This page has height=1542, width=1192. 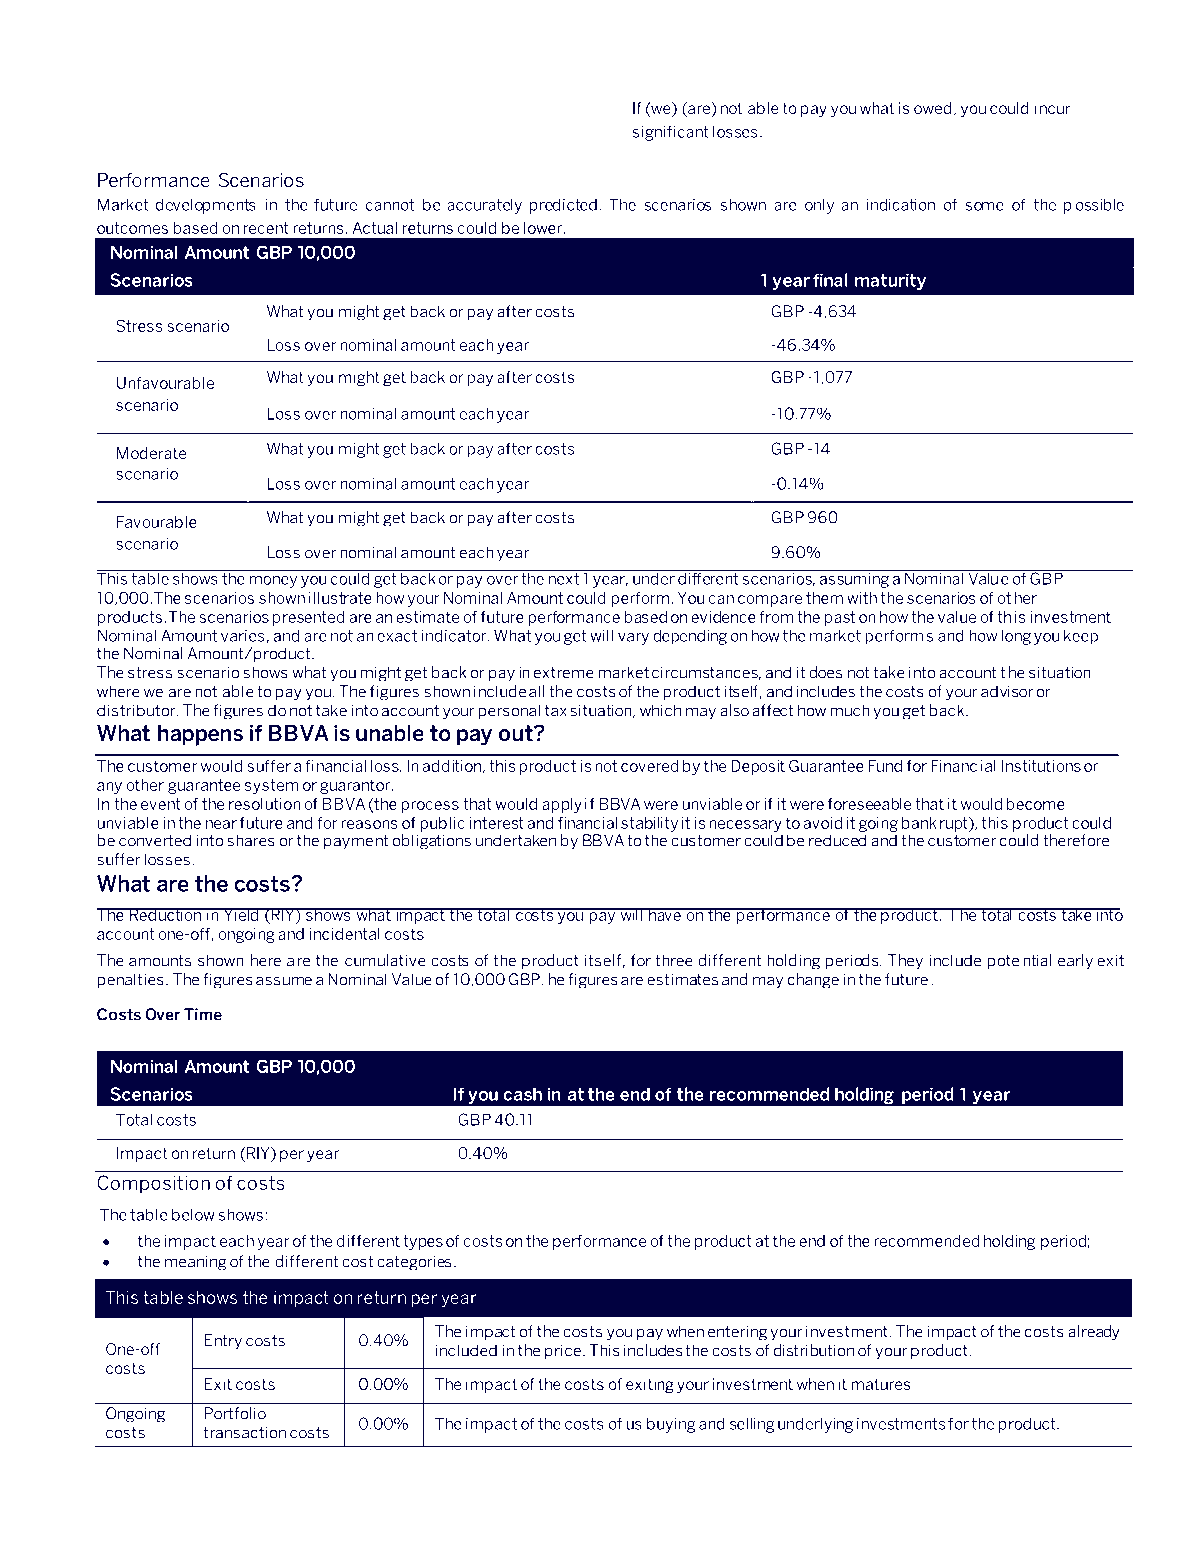 What do you see at coordinates (1041, 766) in the page?
I see `Institutions` at bounding box center [1041, 766].
